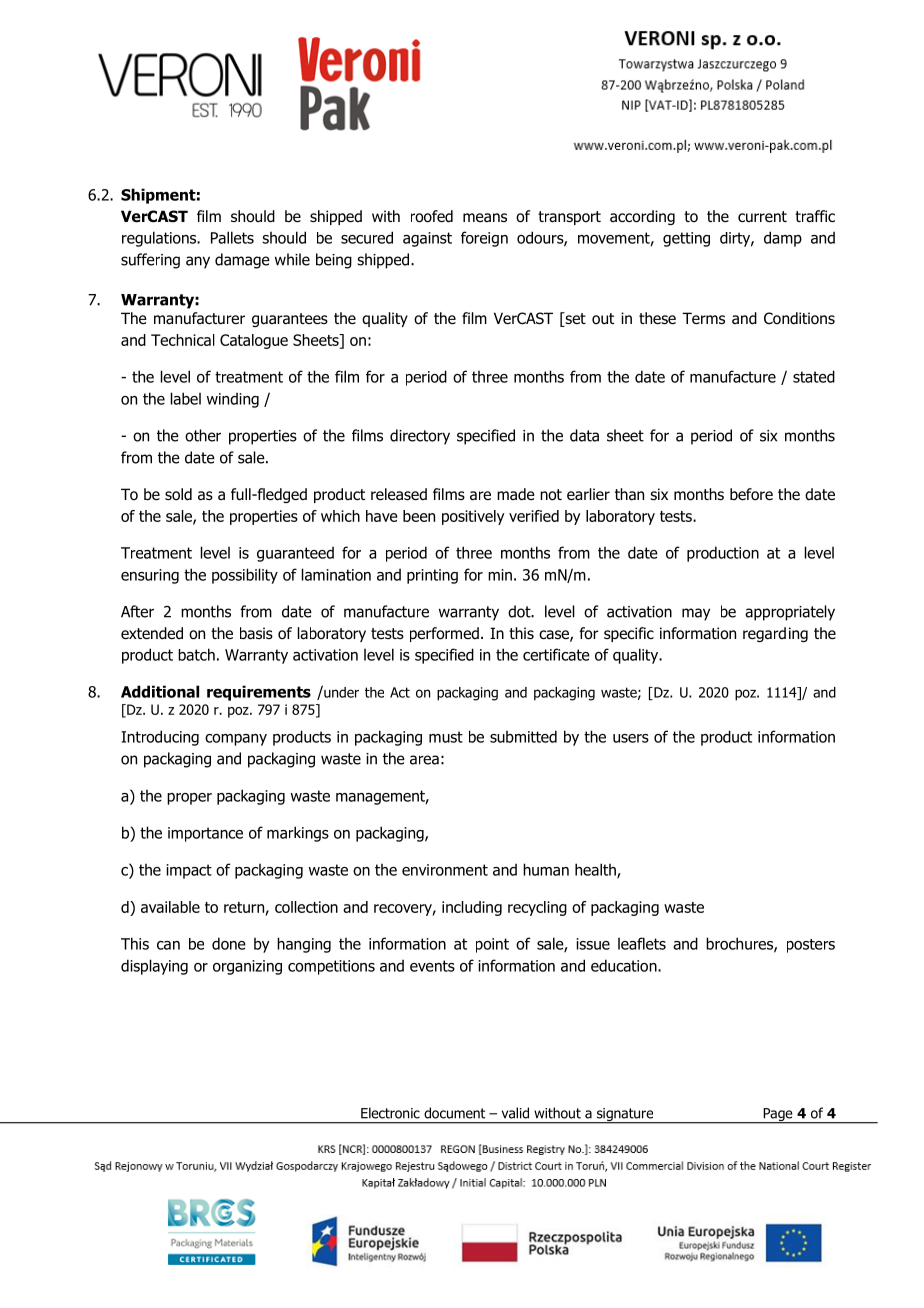 The image size is (924, 1308). Describe the element at coordinates (686, 239) in the screenshot. I see `getting` at that location.
